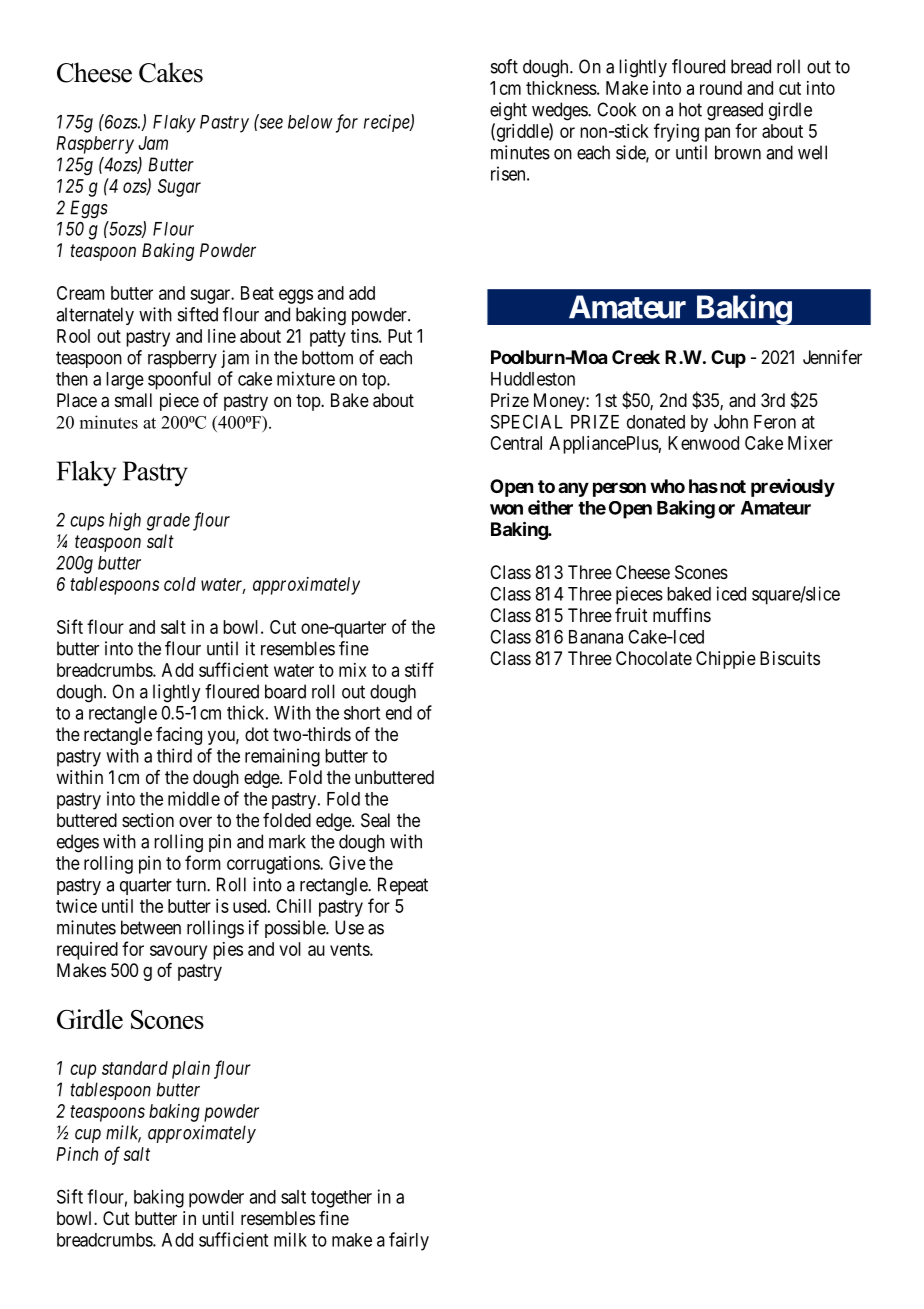  What do you see at coordinates (270, 123) in the screenshot?
I see `see` at bounding box center [270, 123].
